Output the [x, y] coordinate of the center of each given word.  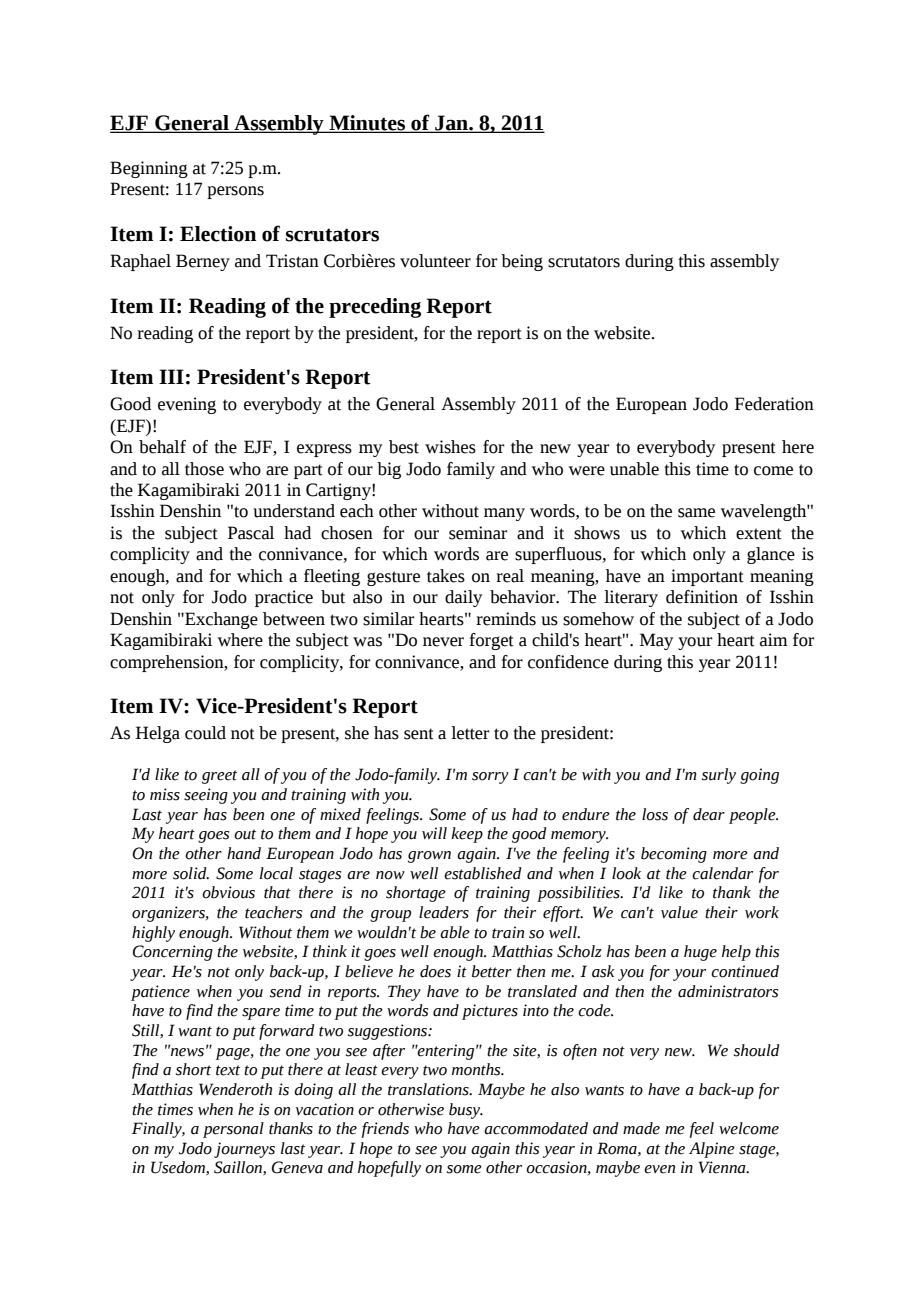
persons [235, 192]
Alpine [712, 1150]
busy [466, 1111]
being [522, 262]
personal [233, 1130]
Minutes [367, 124]
